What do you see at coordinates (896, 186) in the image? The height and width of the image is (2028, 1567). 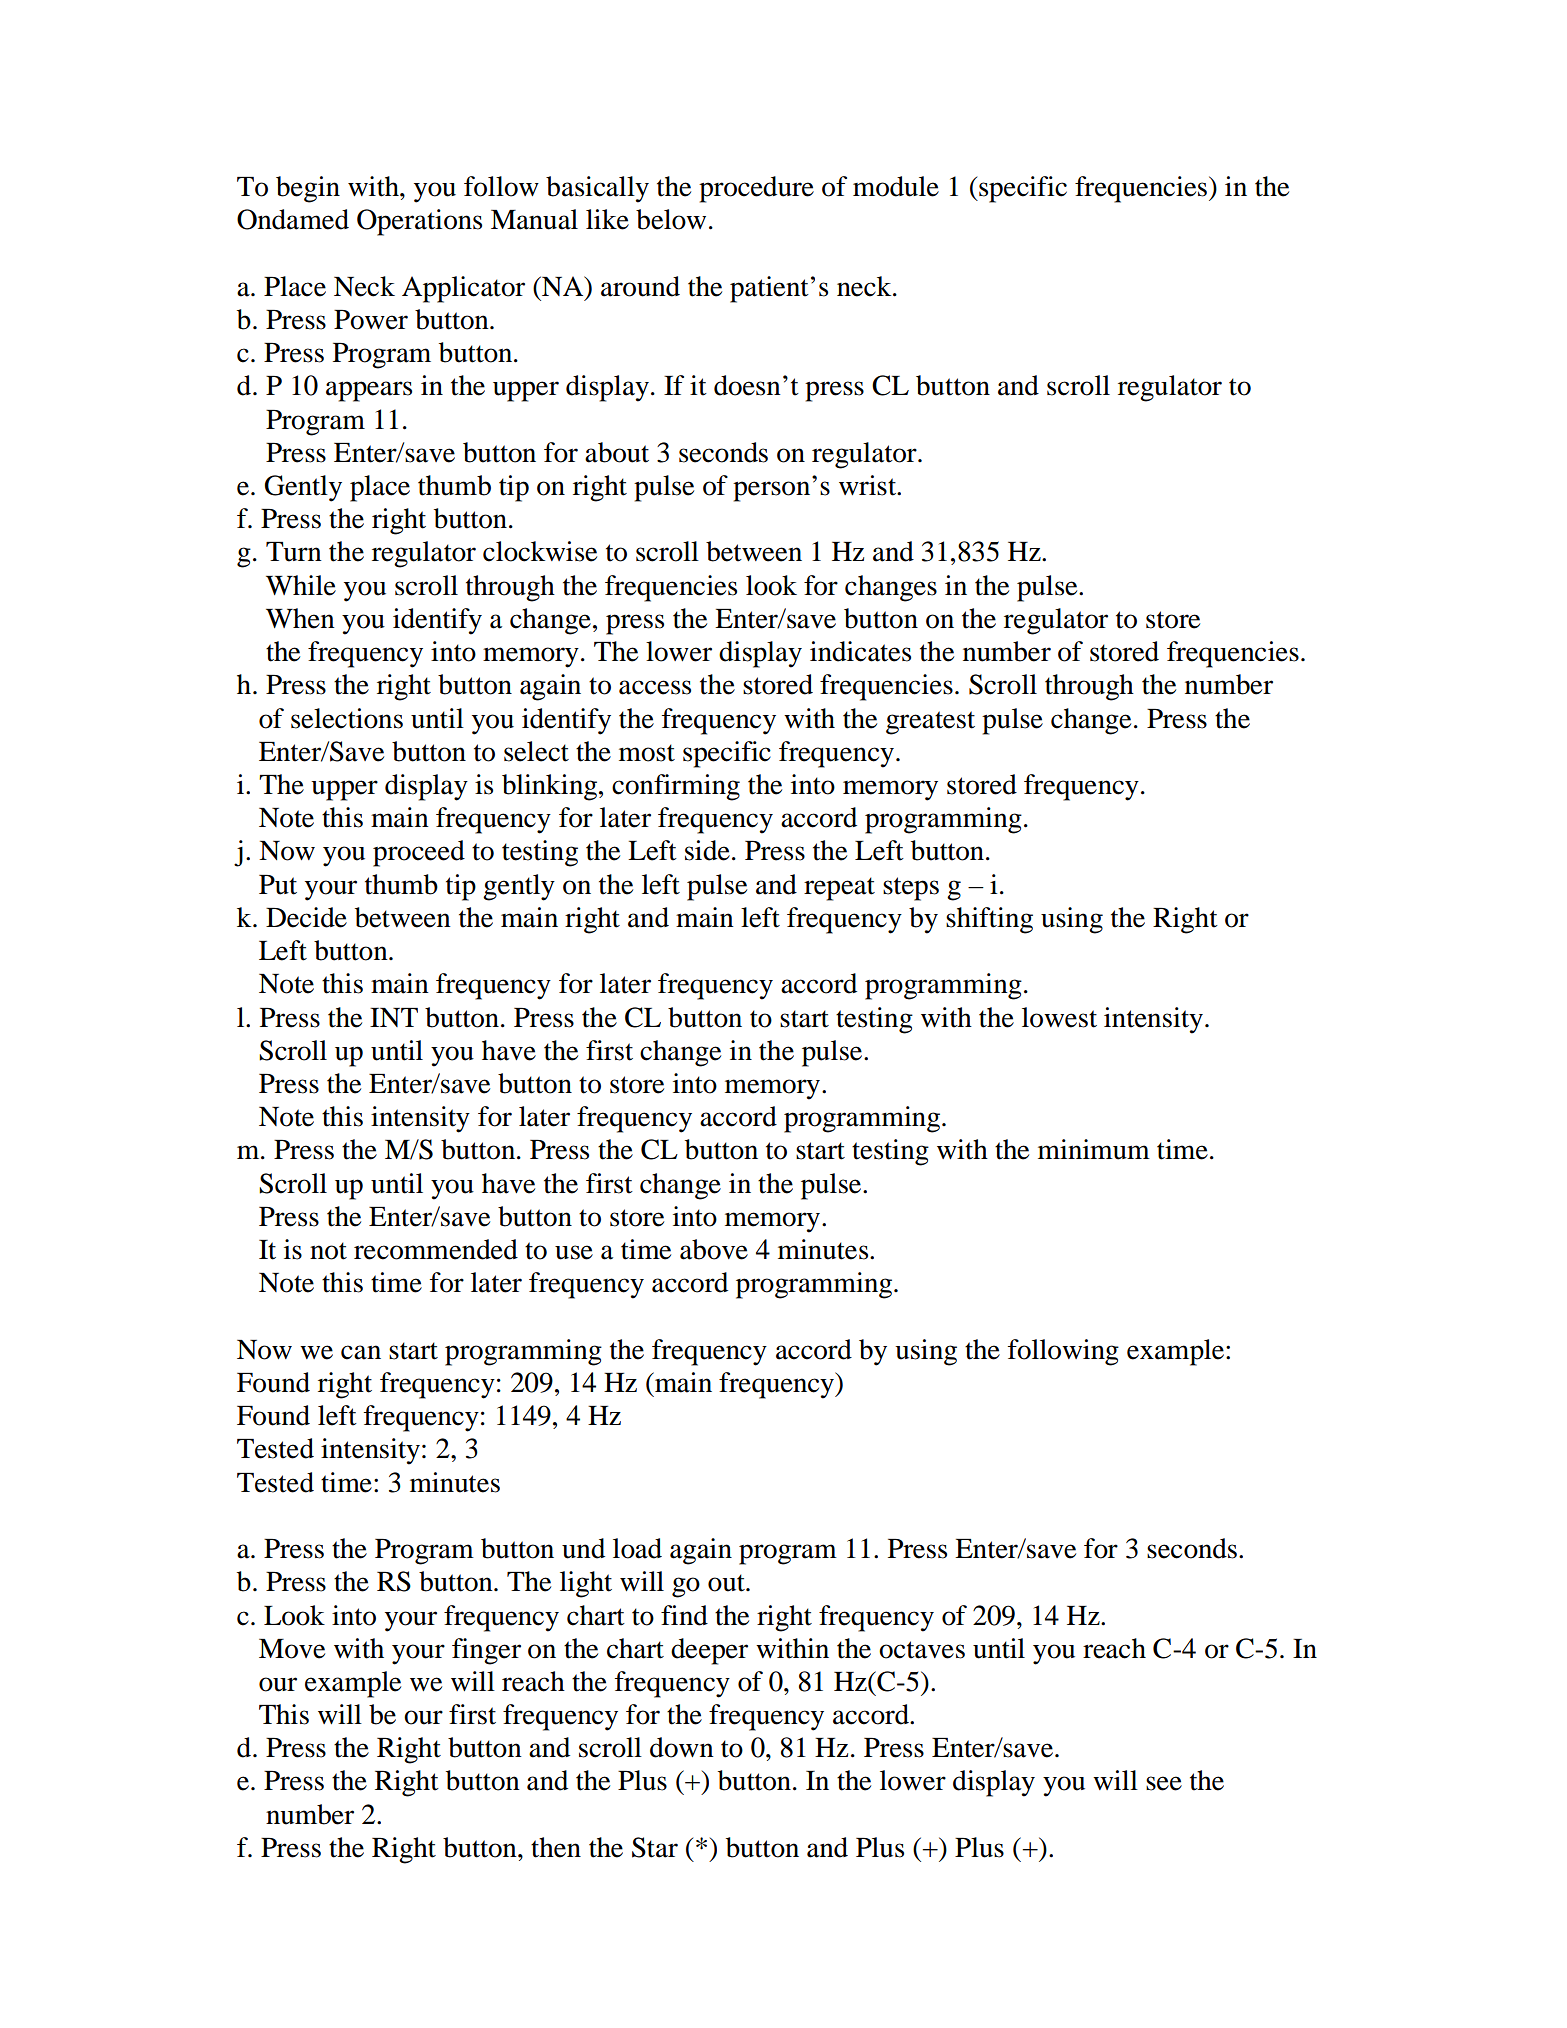 I see `module` at bounding box center [896, 186].
